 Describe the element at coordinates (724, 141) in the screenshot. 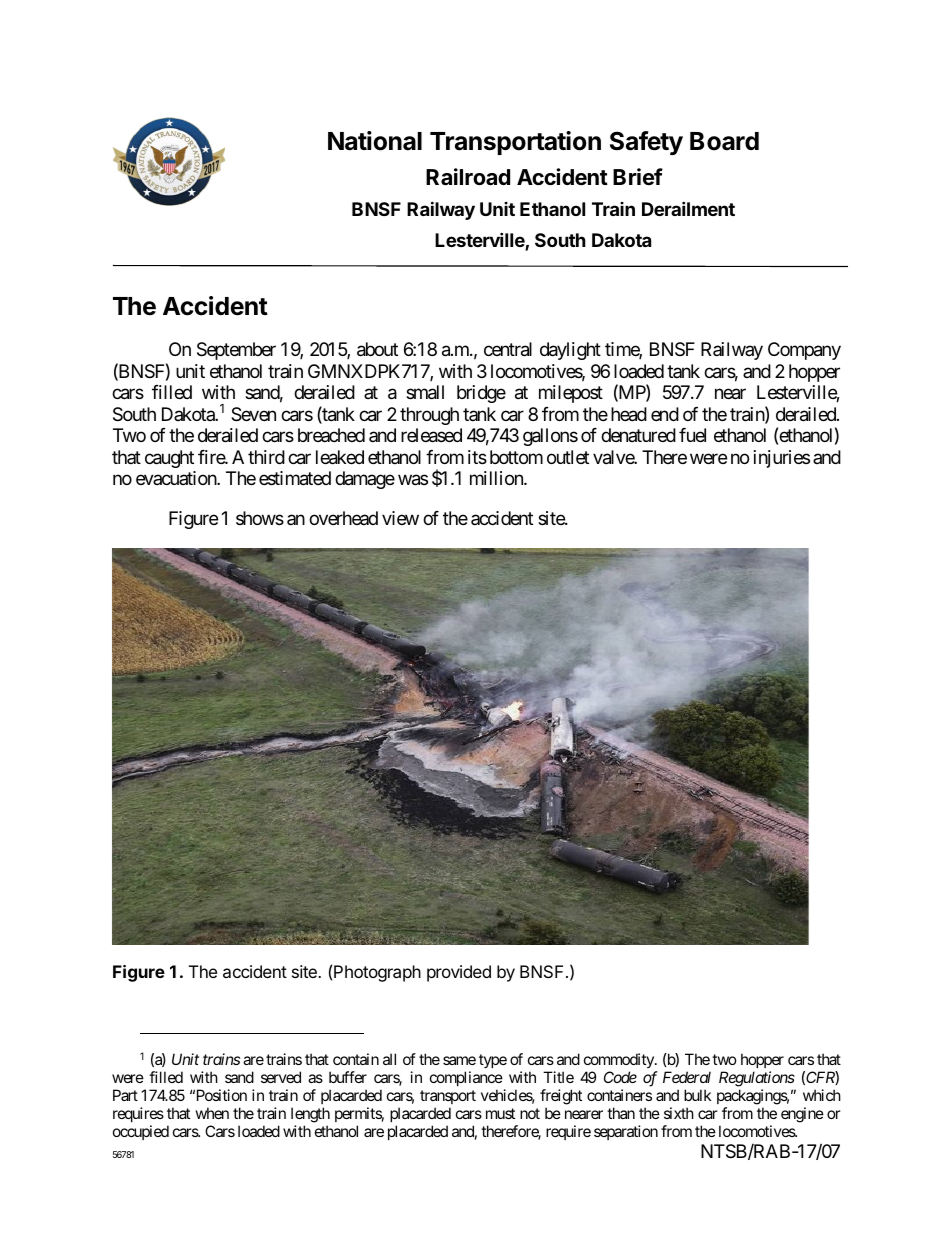

I see `Board` at that location.
